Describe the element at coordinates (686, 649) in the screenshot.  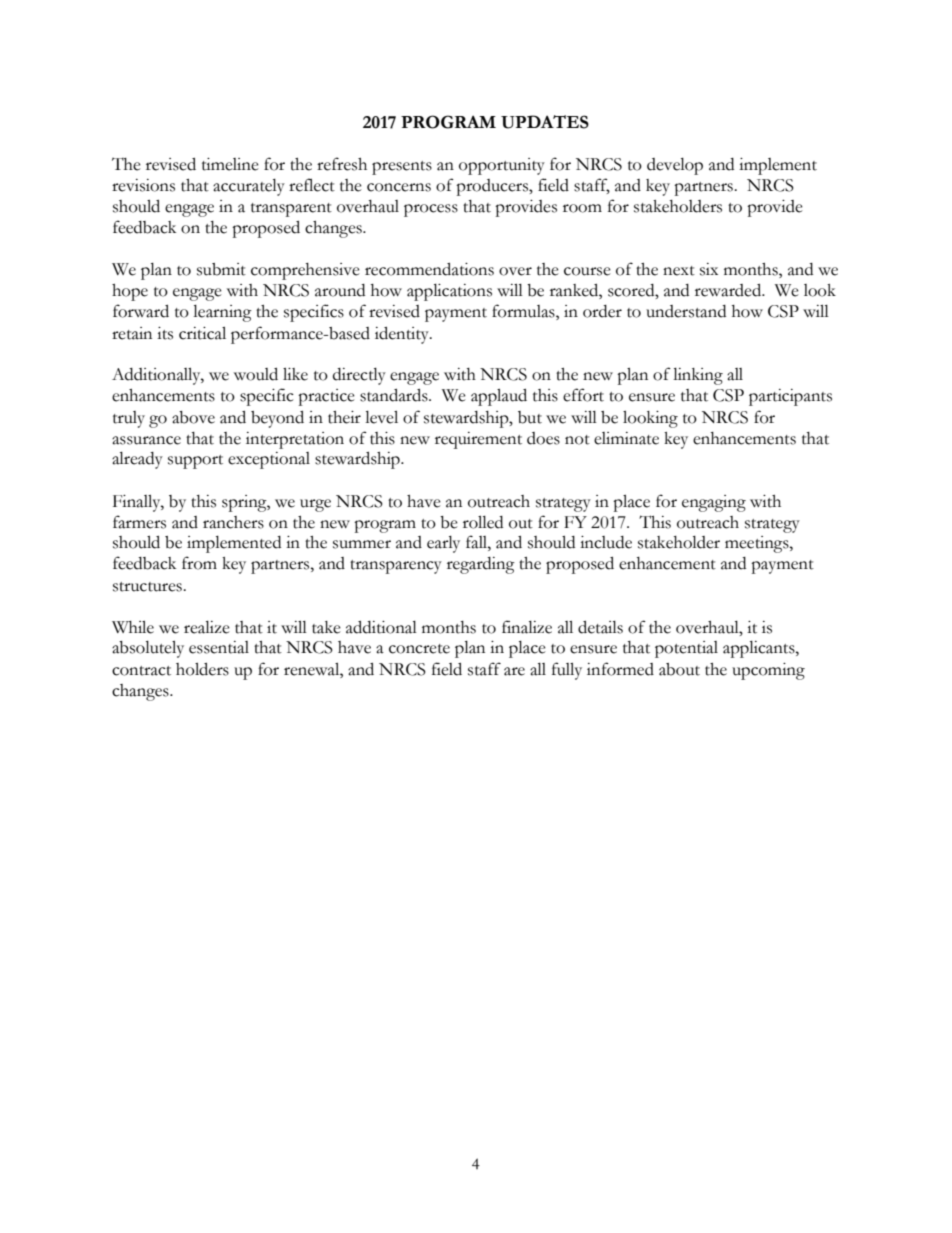
I see `potential` at that location.
